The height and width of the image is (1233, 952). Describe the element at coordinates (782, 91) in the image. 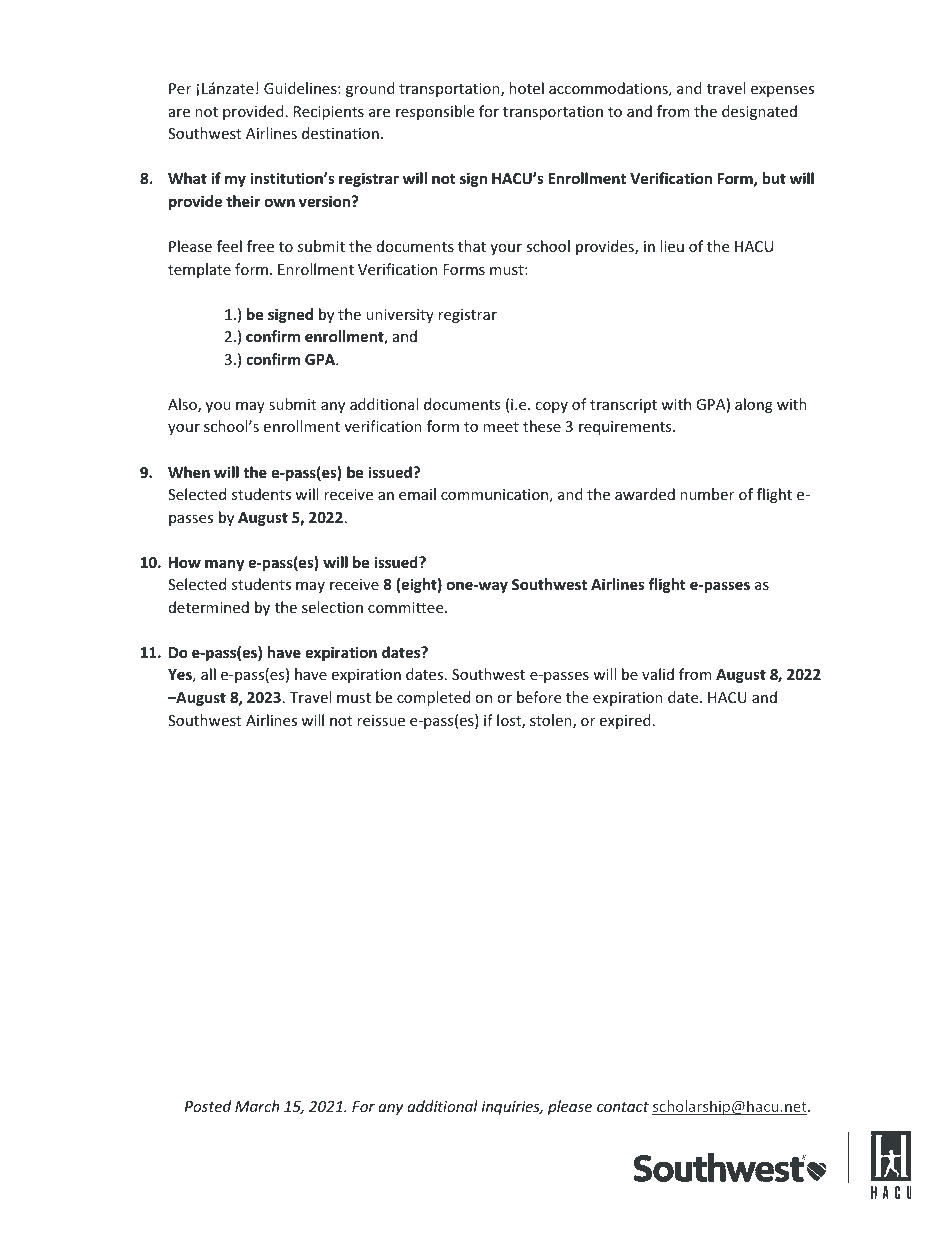

I see `expenses` at that location.
